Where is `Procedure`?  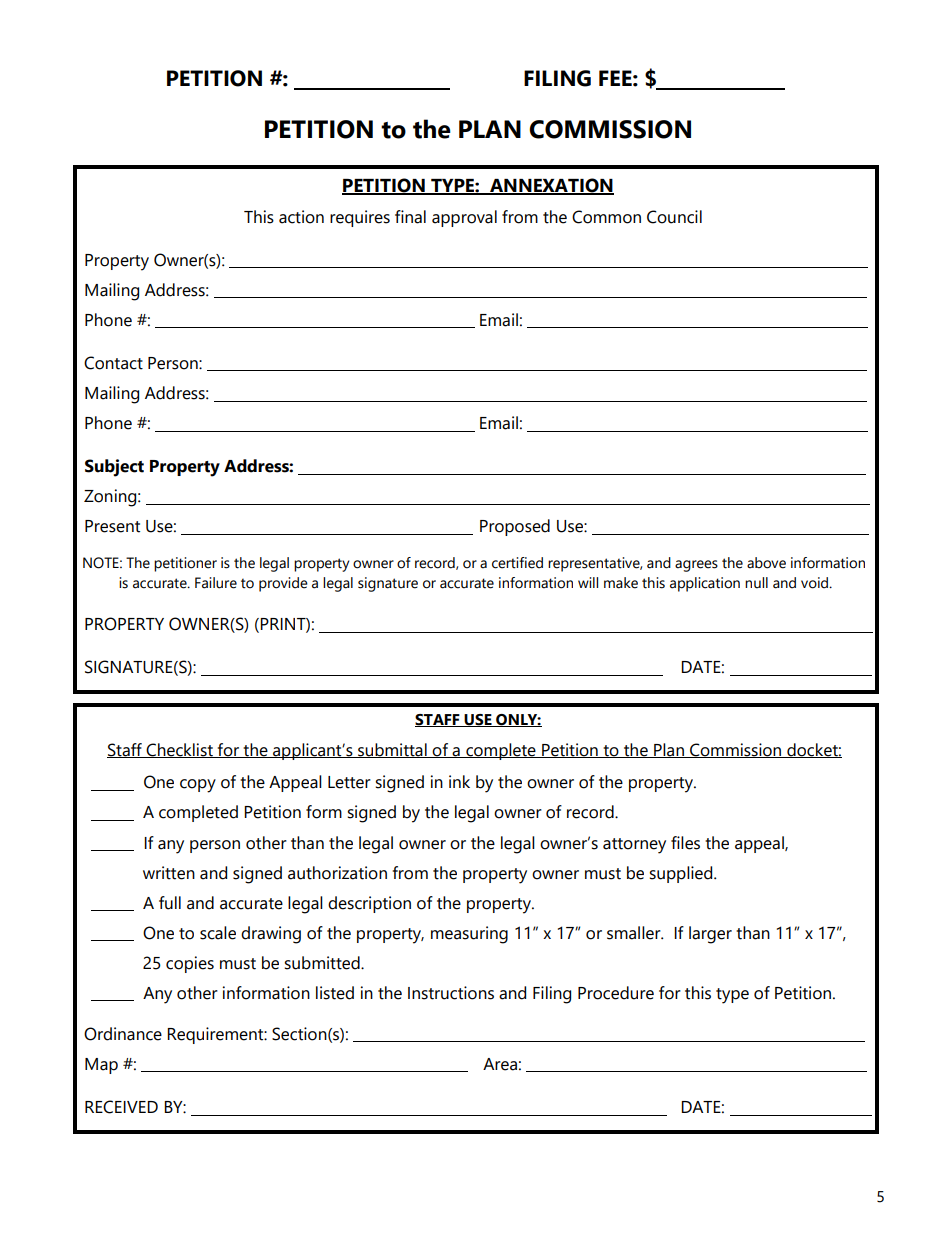
Procedure is located at coordinates (616, 993).
